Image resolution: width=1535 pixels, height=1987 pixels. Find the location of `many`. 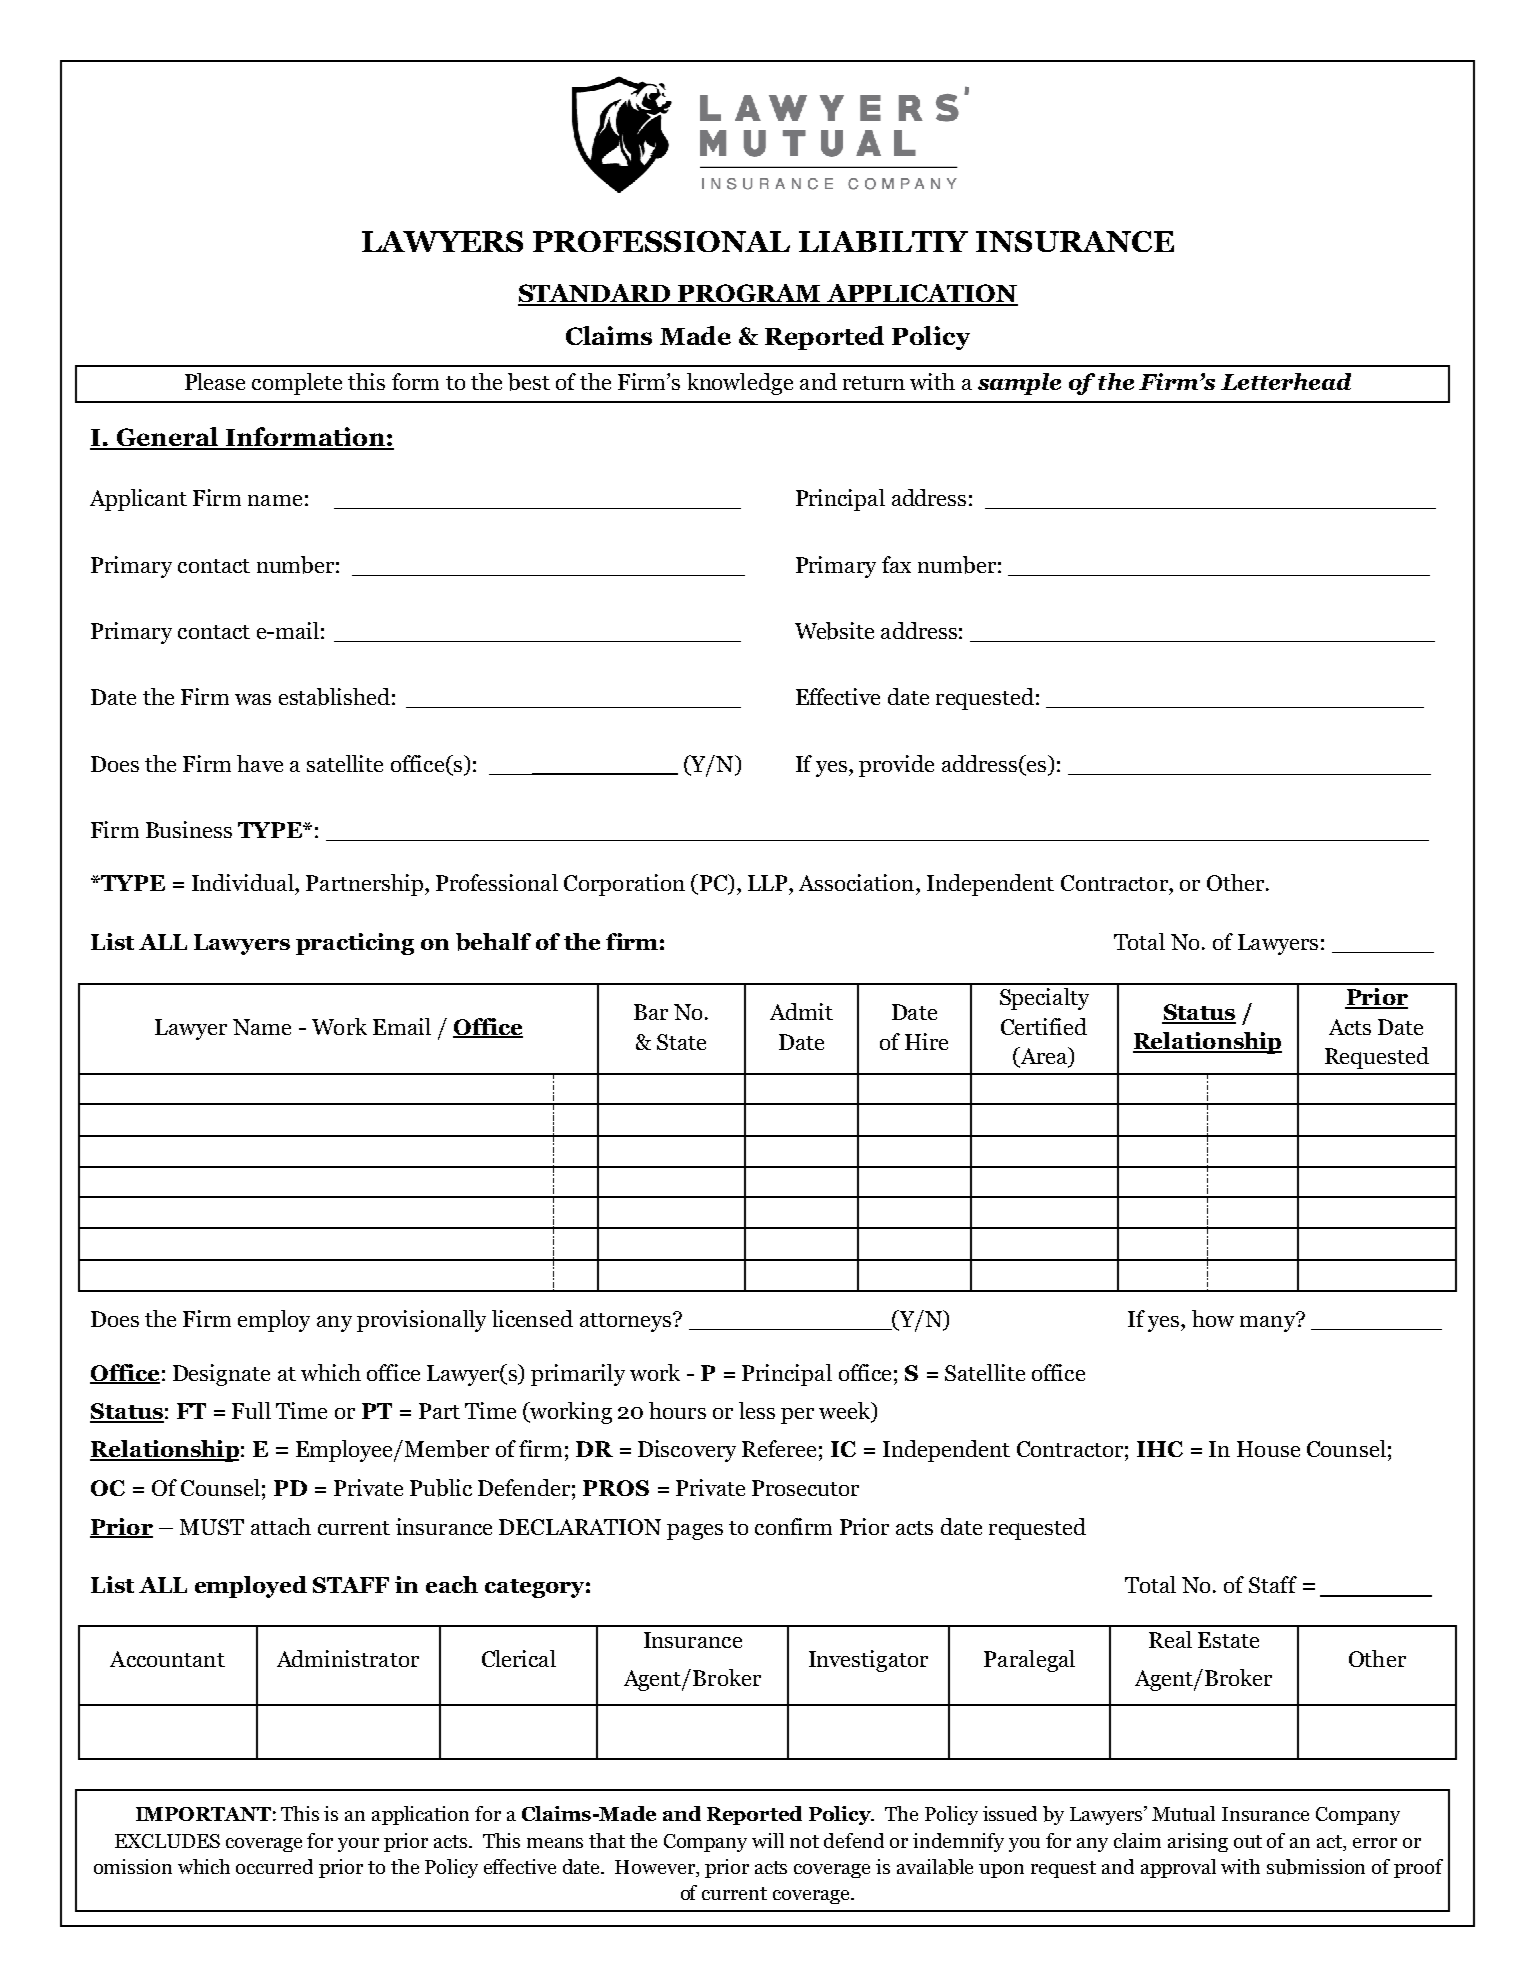

many is located at coordinates (1269, 1322).
